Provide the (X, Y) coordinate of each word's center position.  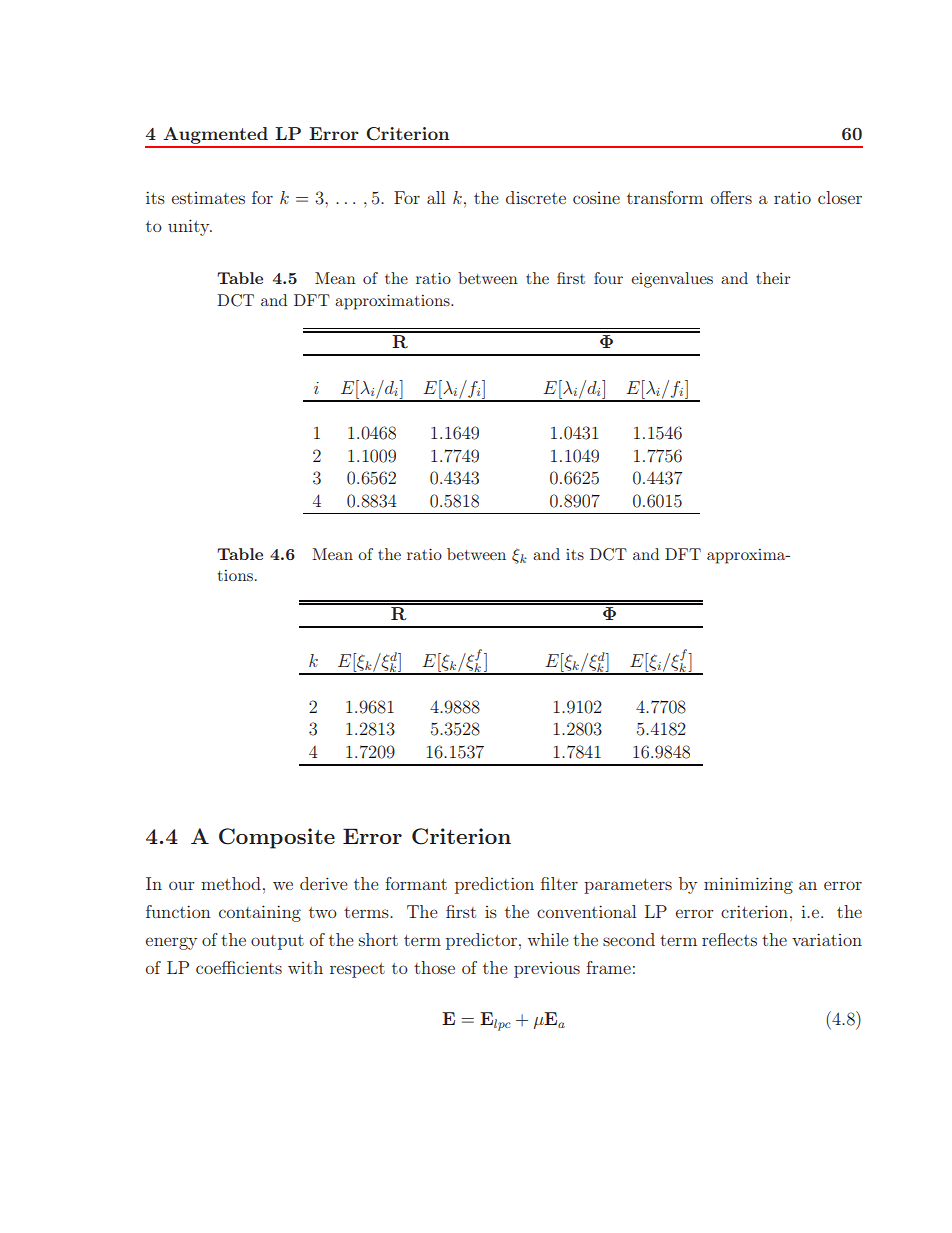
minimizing (748, 885)
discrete (536, 197)
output (277, 942)
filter (559, 883)
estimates (208, 198)
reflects (729, 939)
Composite (277, 838)
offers (731, 197)
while (548, 939)
